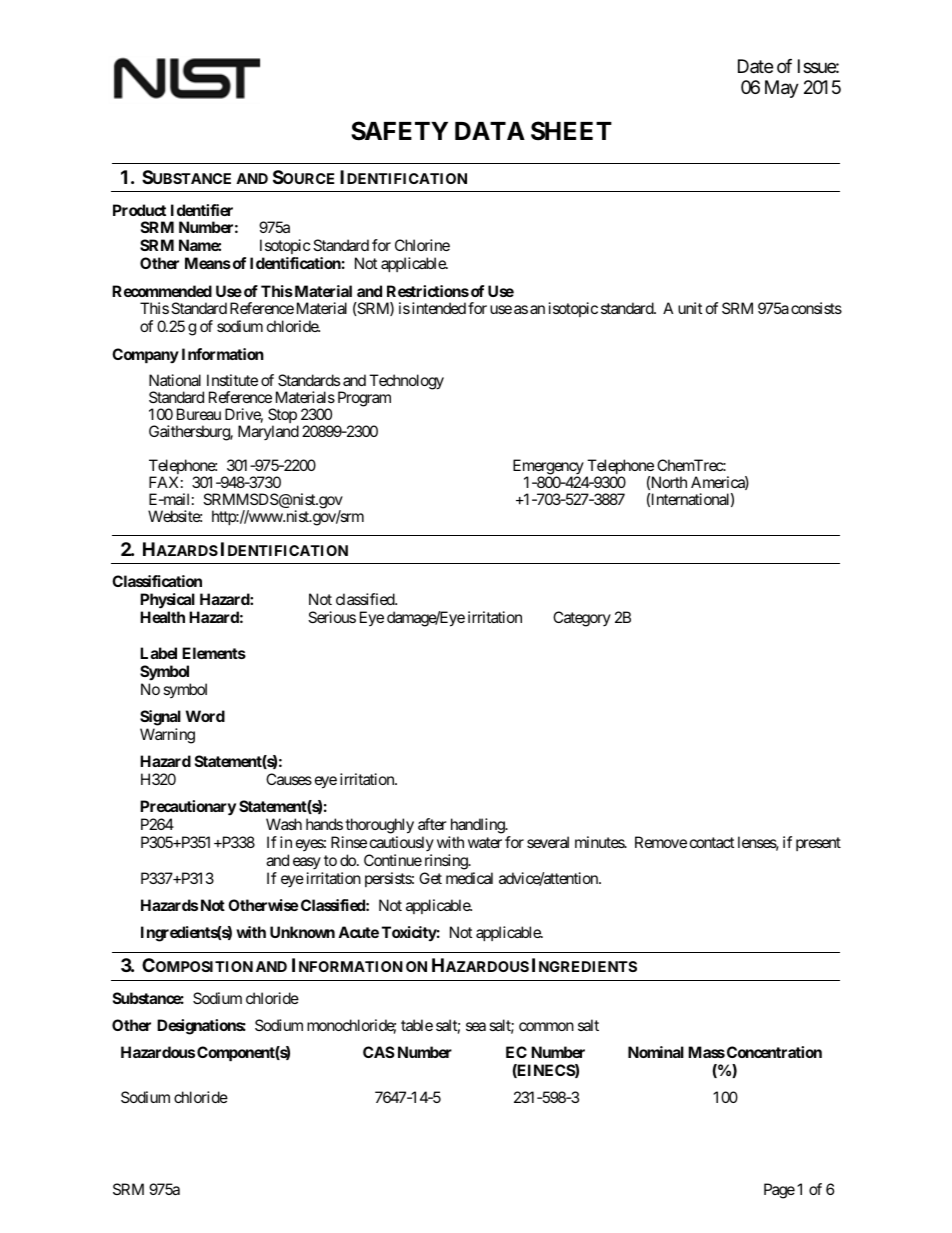  I want to click on Identifier, so click(202, 210).
